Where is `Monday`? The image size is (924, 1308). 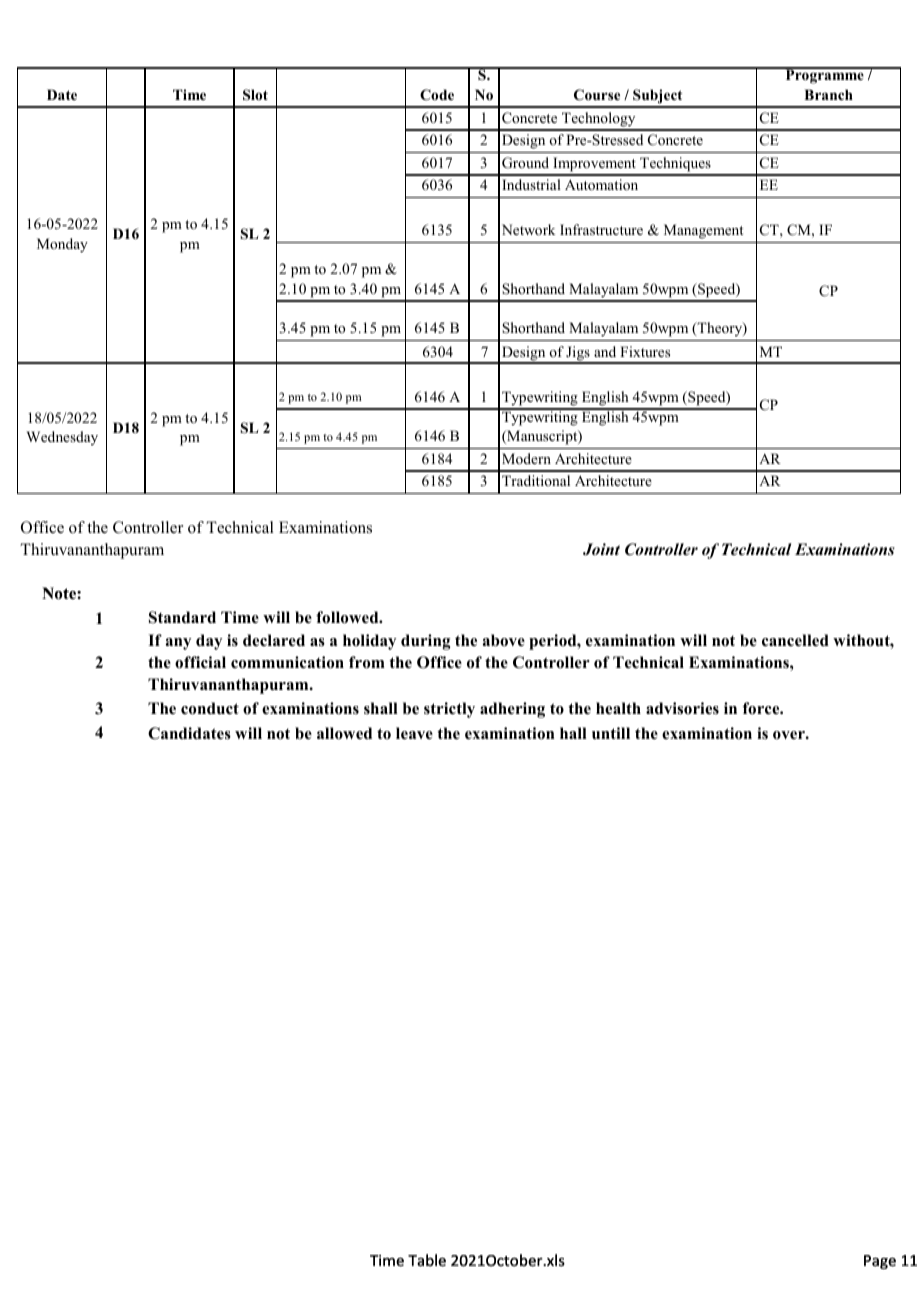 Monday is located at coordinates (62, 245).
